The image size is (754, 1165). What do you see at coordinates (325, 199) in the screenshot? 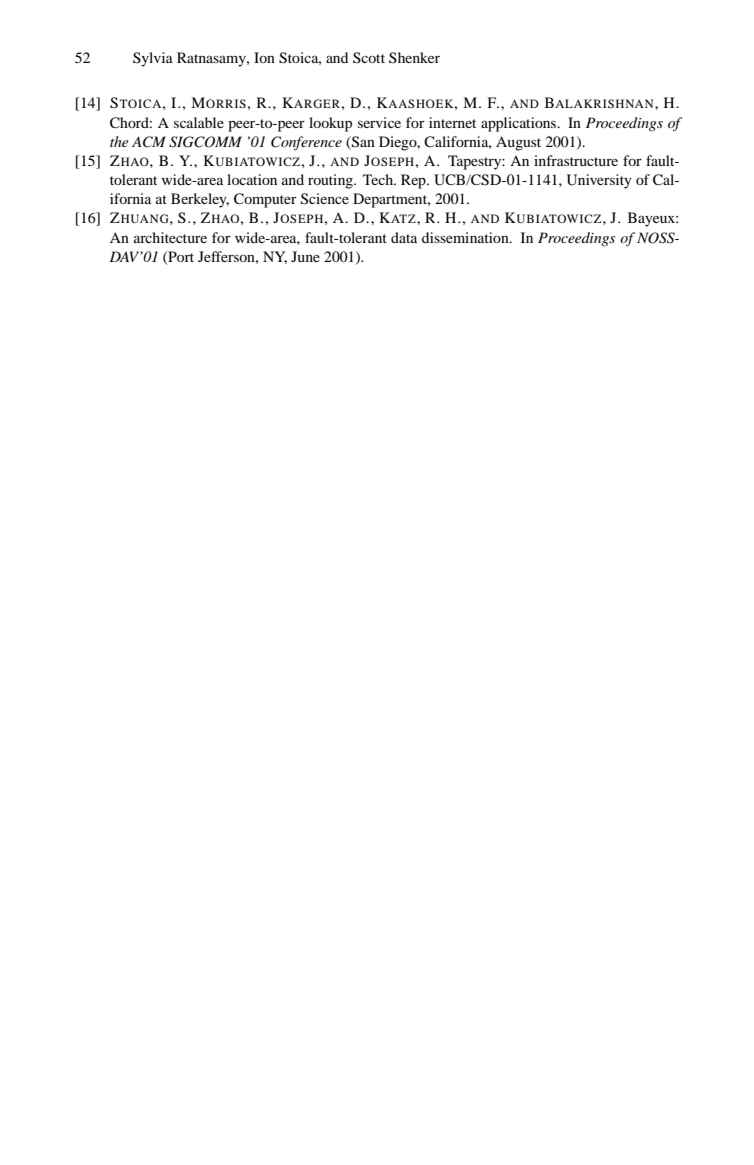
I see `Science` at bounding box center [325, 199].
